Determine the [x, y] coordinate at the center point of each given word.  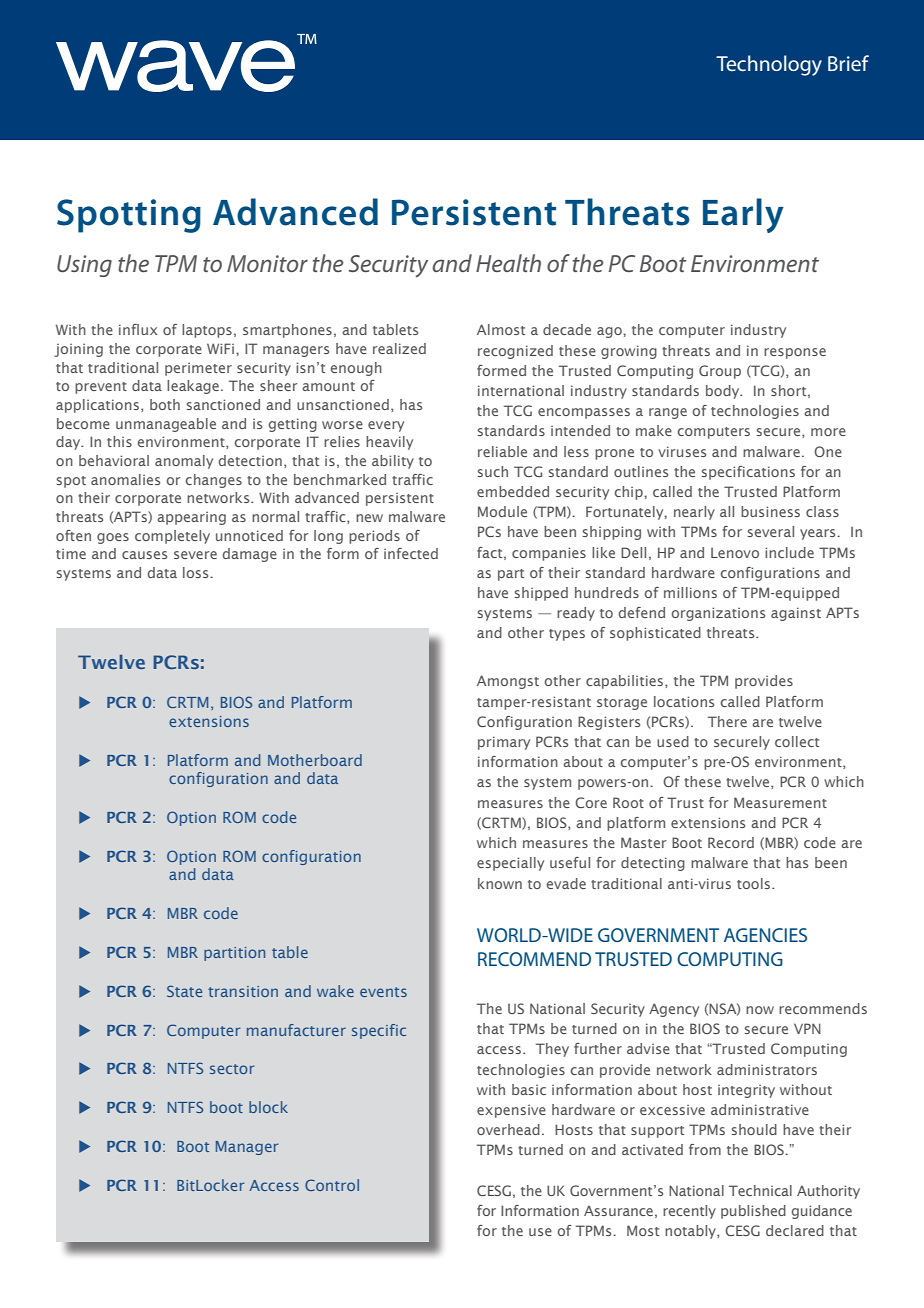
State [184, 991]
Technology [769, 65]
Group [720, 372]
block [268, 1107]
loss [197, 572]
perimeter [198, 369]
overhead [508, 1129]
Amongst [508, 682]
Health [508, 263]
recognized [515, 352]
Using [84, 266]
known [500, 883]
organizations [718, 614]
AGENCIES [765, 935]
